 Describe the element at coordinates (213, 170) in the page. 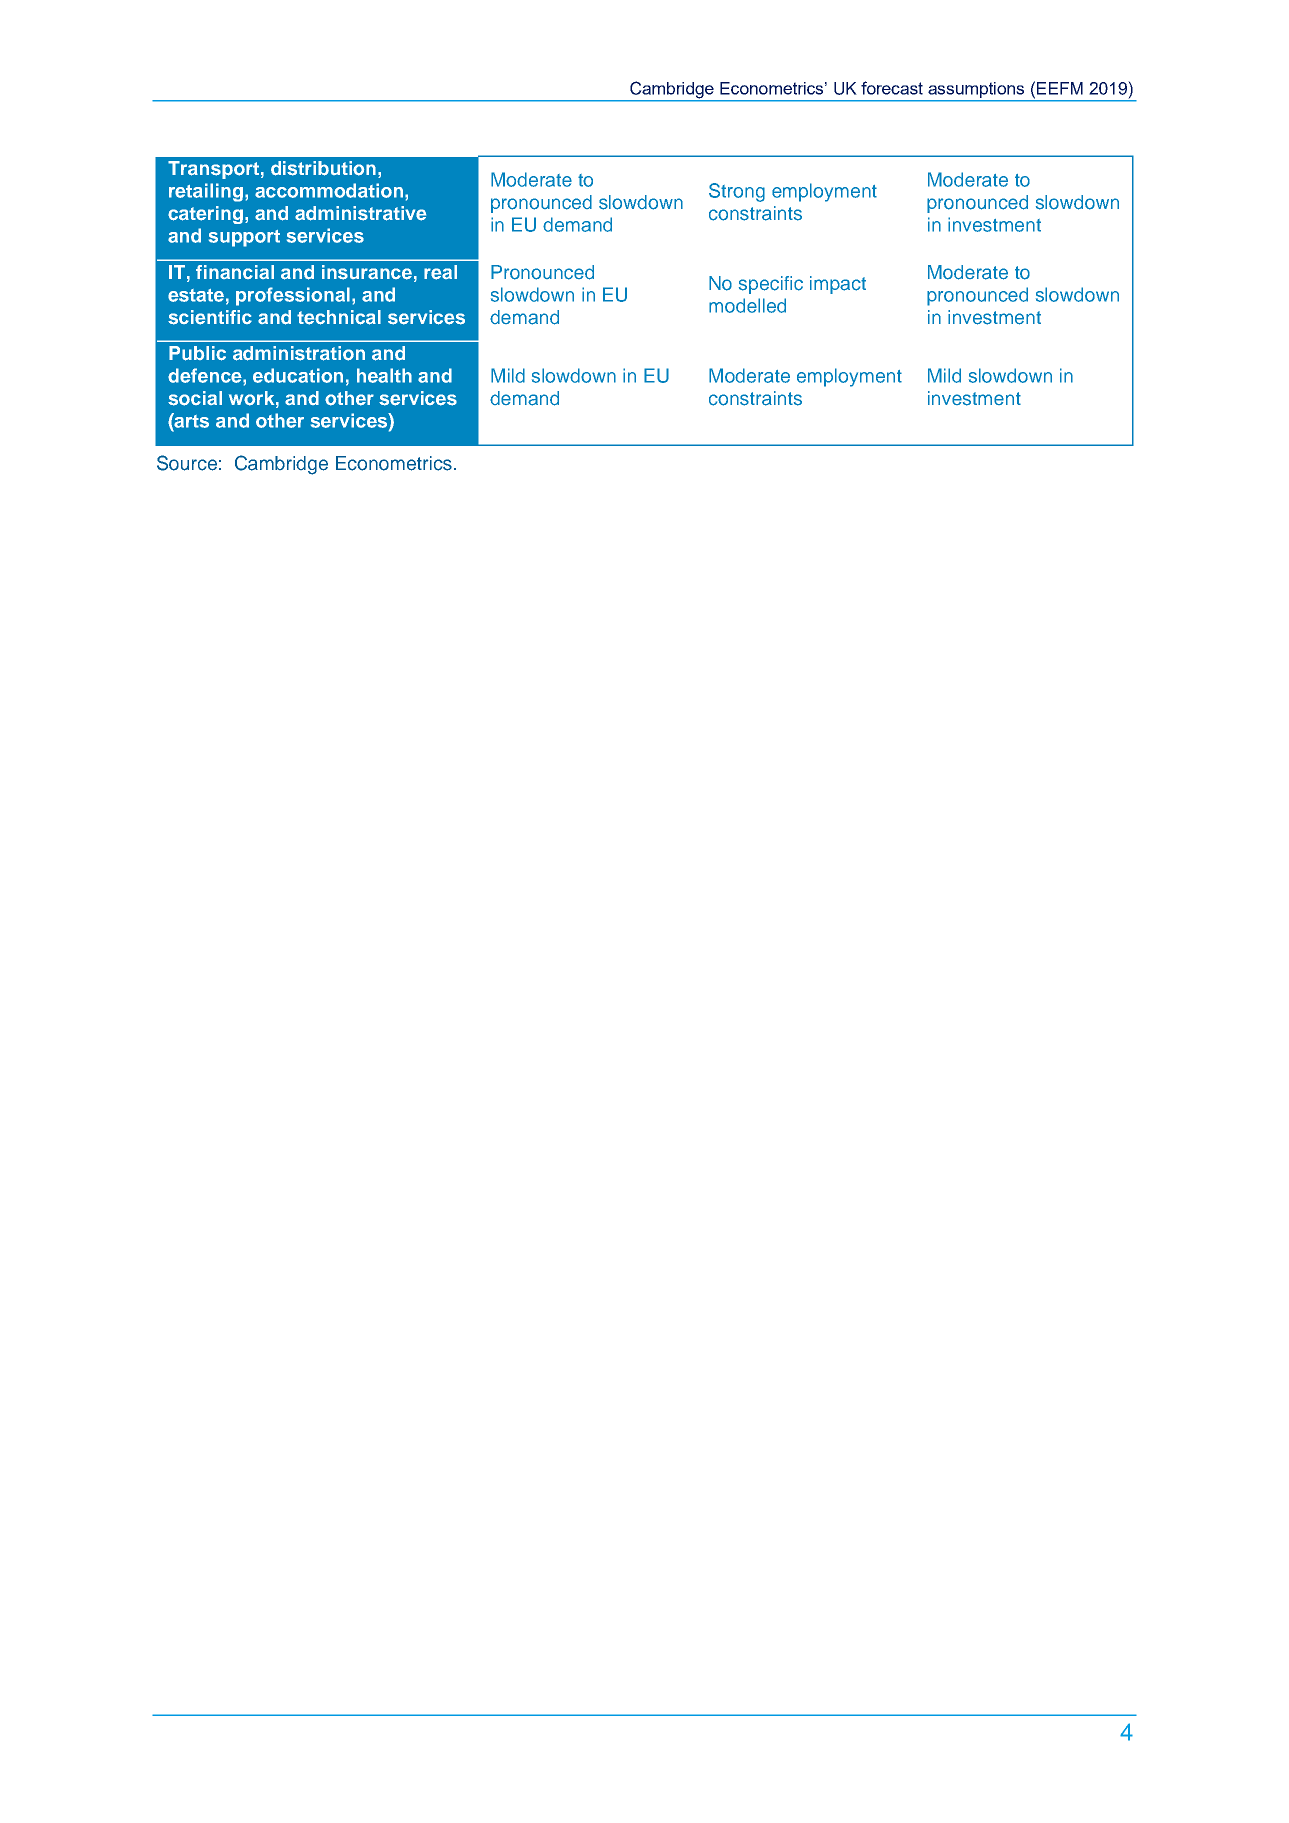

I see `Transport` at that location.
